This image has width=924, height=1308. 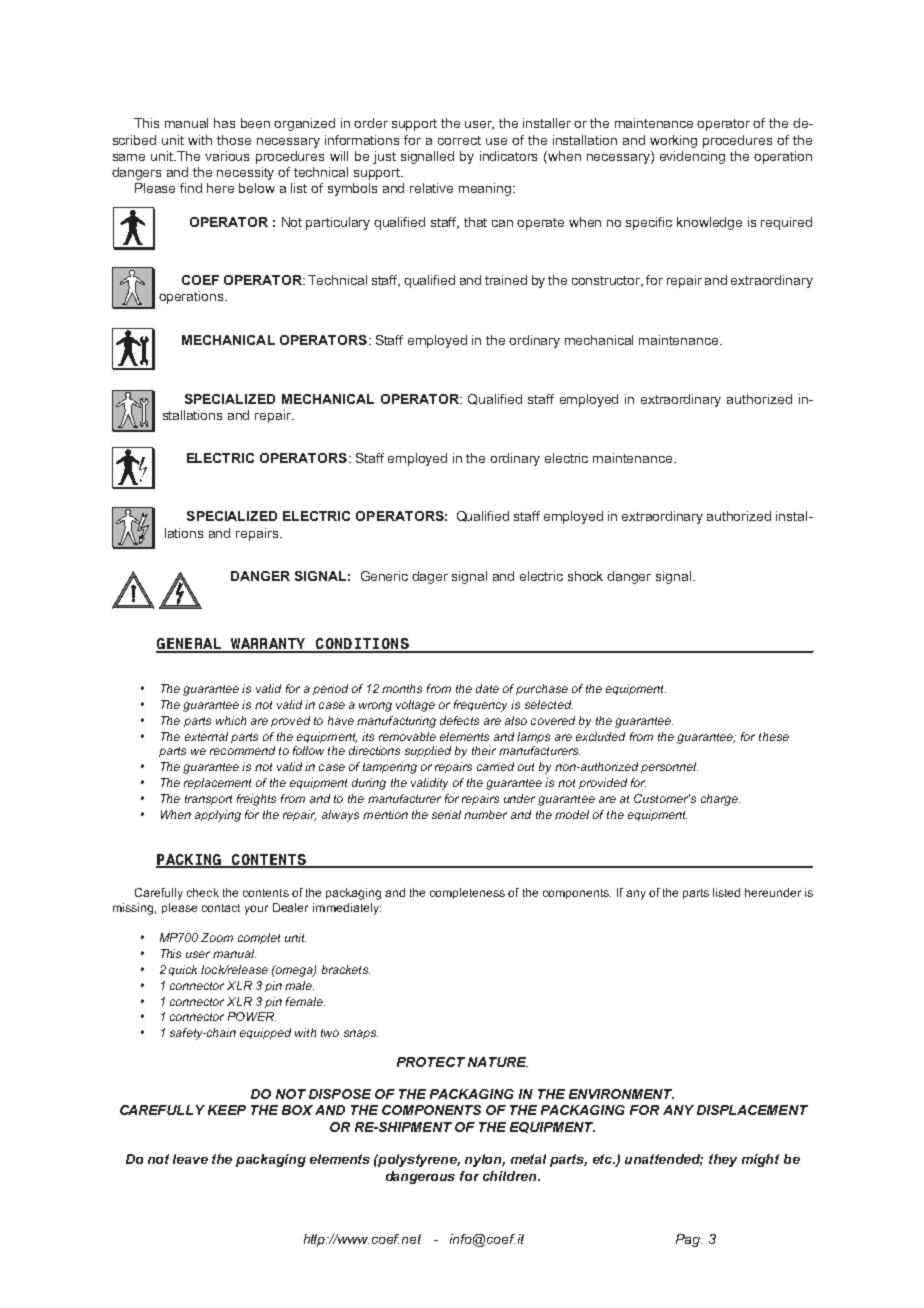 I want to click on quick, so click(x=183, y=970).
